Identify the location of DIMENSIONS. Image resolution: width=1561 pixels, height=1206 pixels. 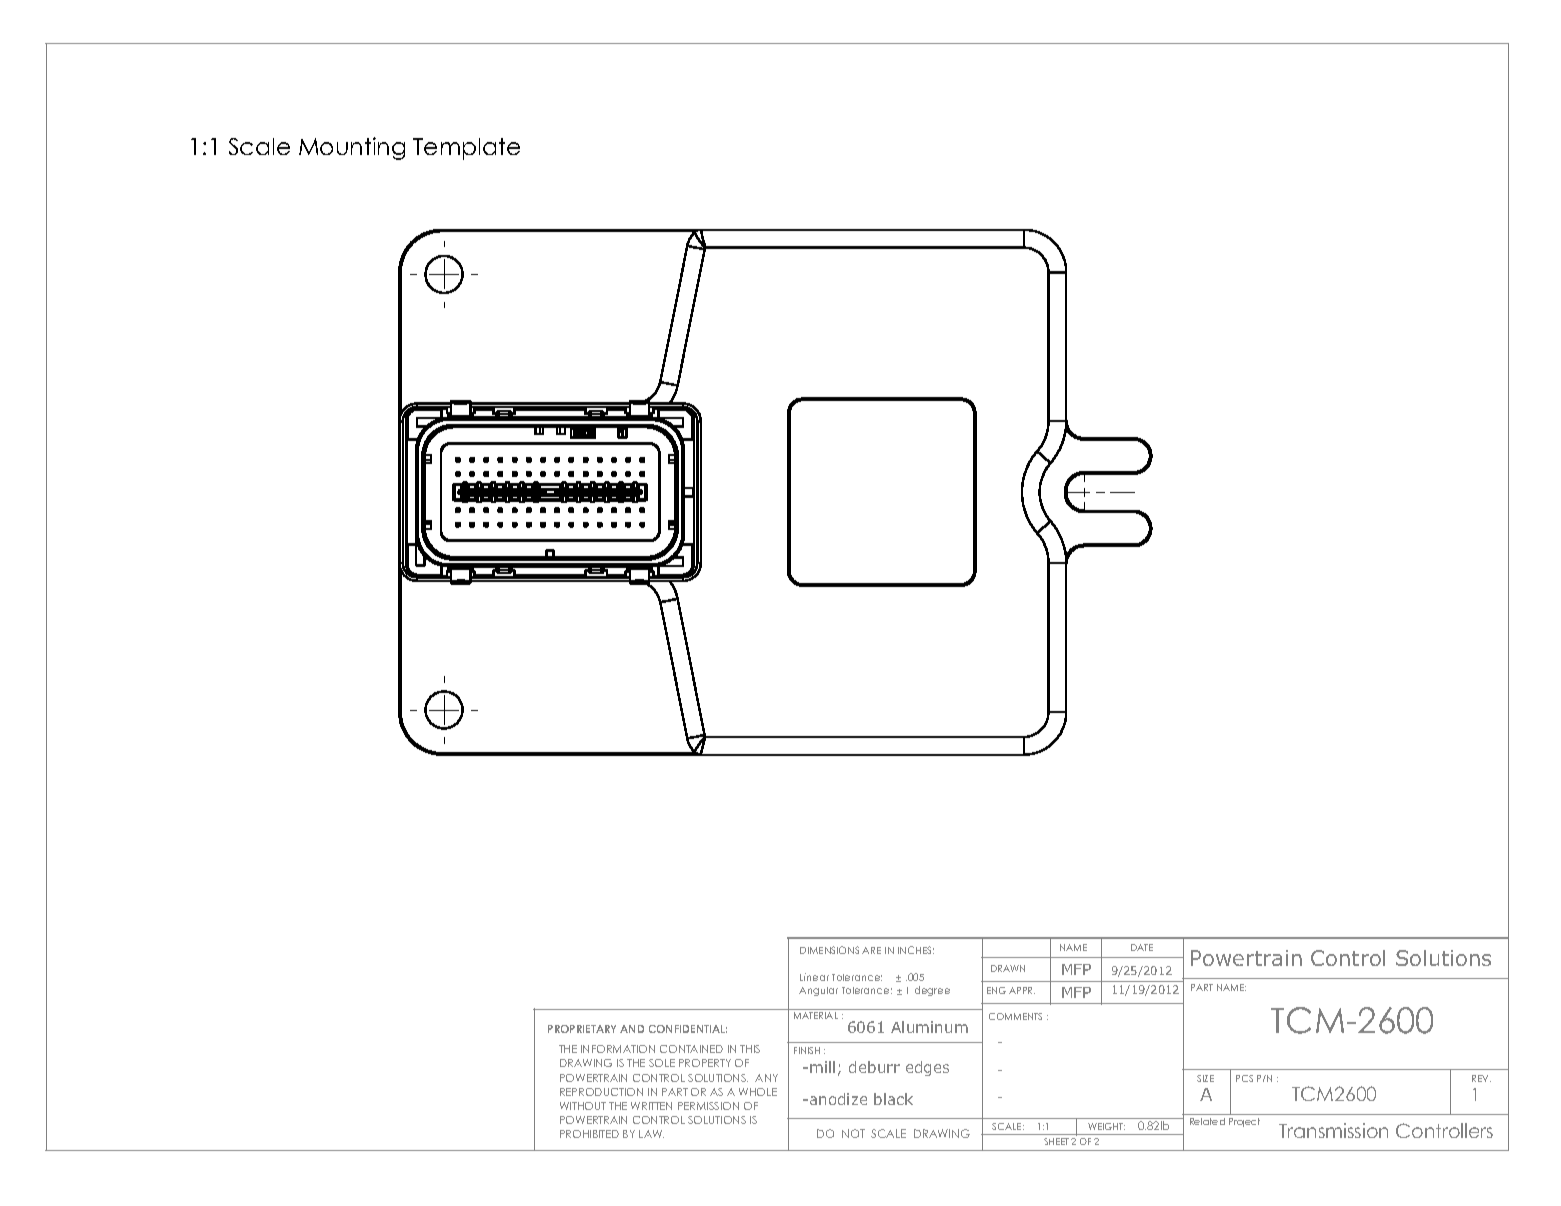
(829, 950).
